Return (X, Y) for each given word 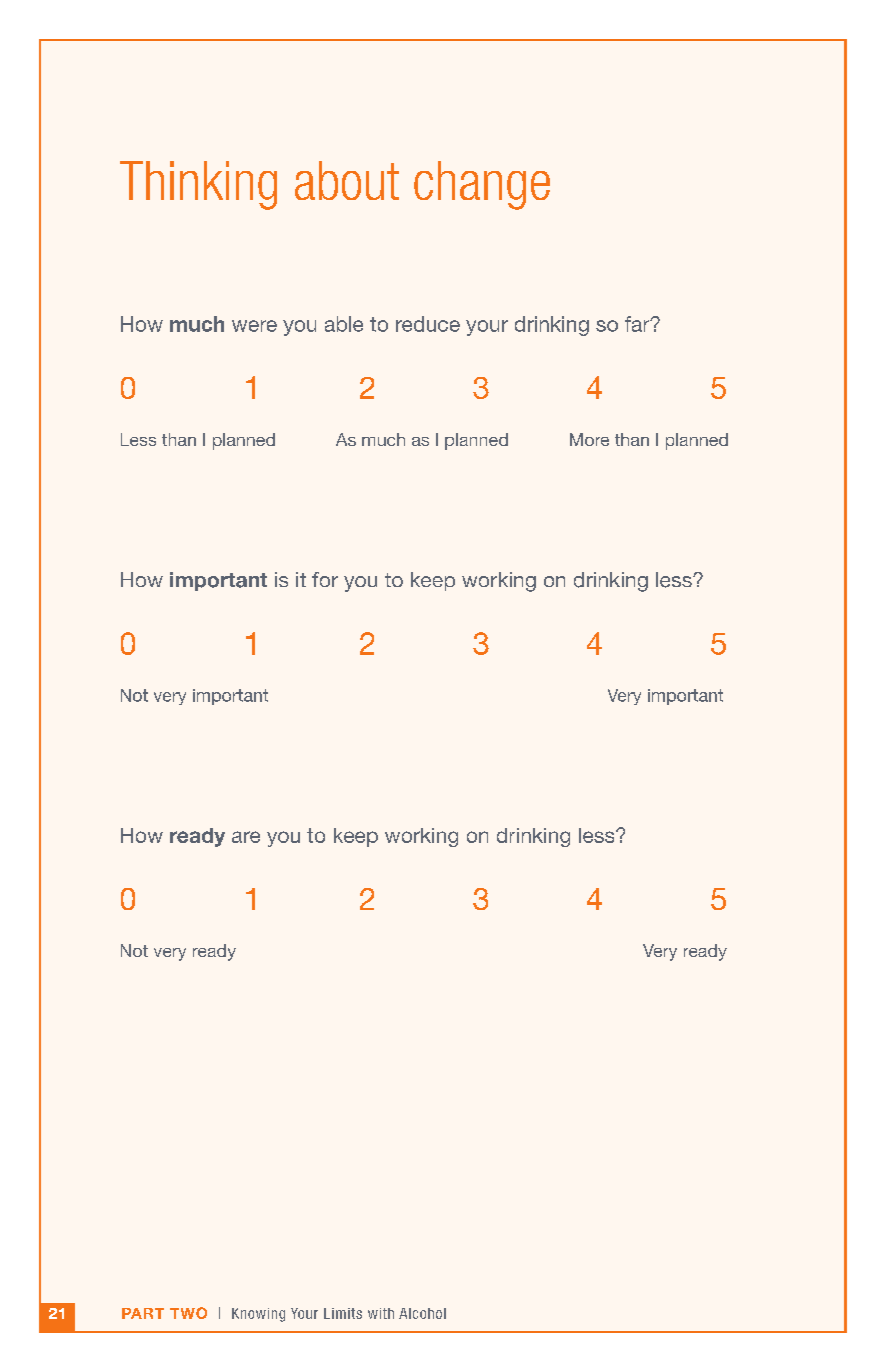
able (344, 324)
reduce (428, 324)
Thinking (198, 185)
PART (143, 1313)
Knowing (258, 1315)
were (254, 326)
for (325, 579)
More (589, 439)
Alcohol (422, 1313)
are (246, 837)
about (347, 180)
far (638, 324)
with (381, 1313)
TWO (188, 1313)
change (482, 185)
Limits (343, 1313)
